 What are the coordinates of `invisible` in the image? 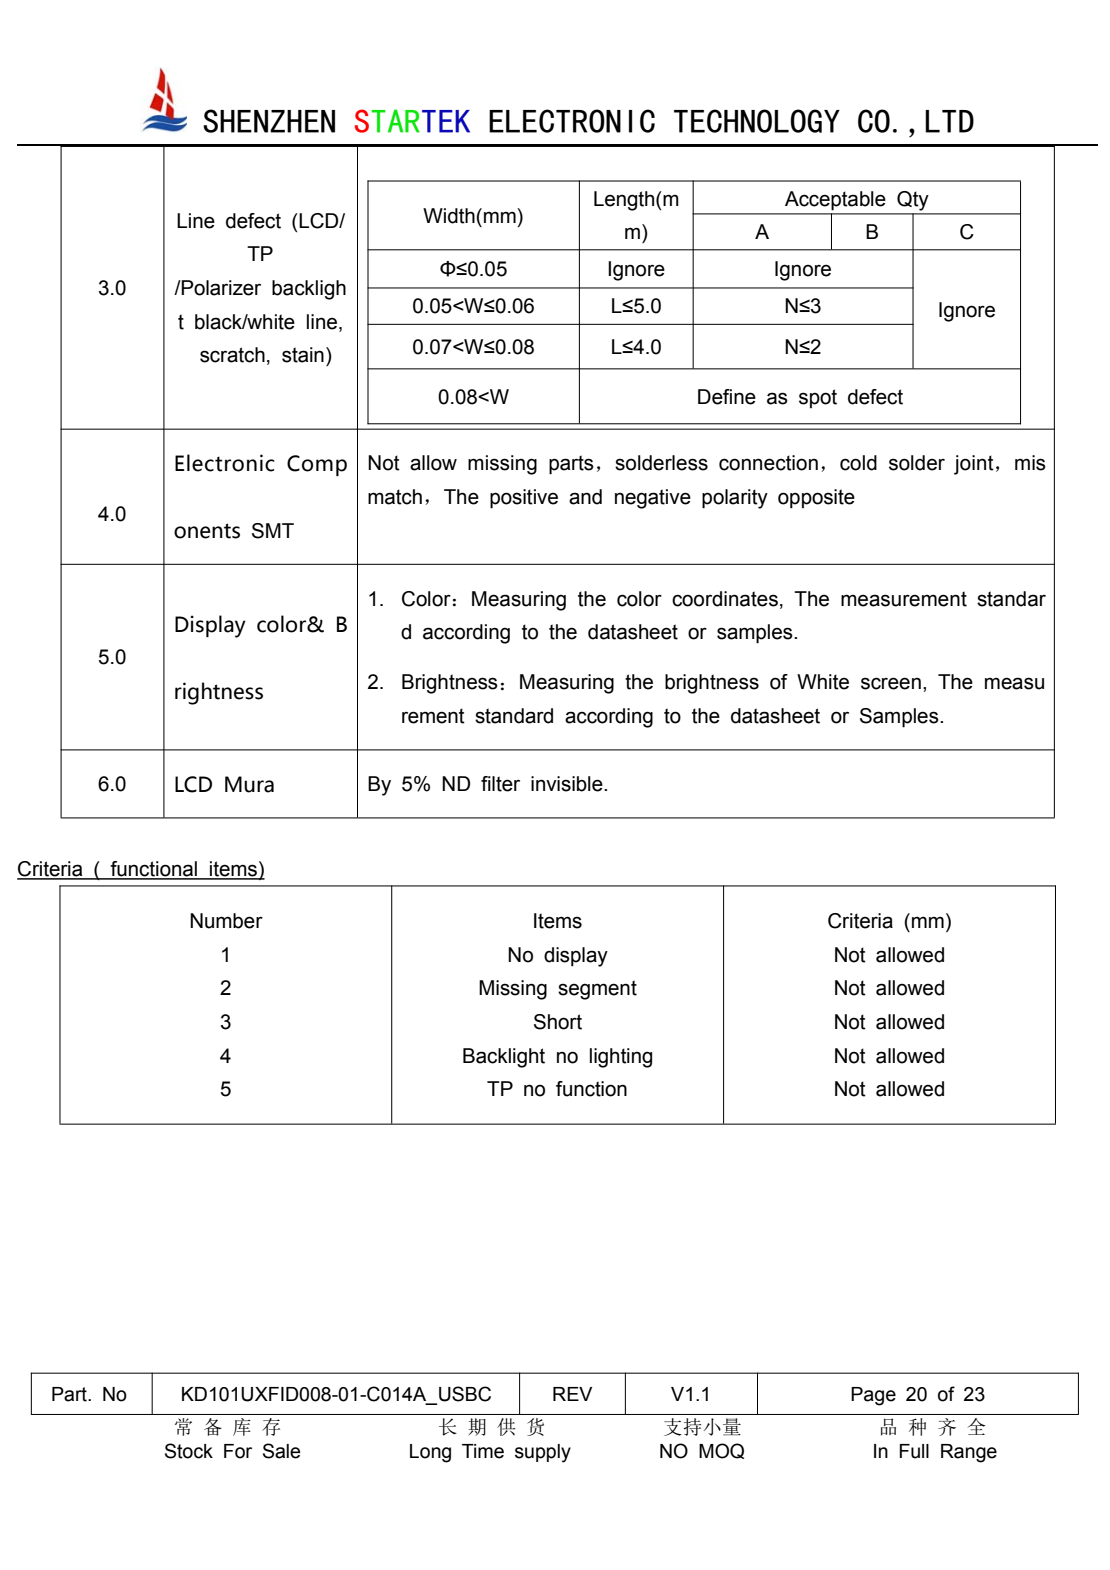 It's located at (568, 784).
